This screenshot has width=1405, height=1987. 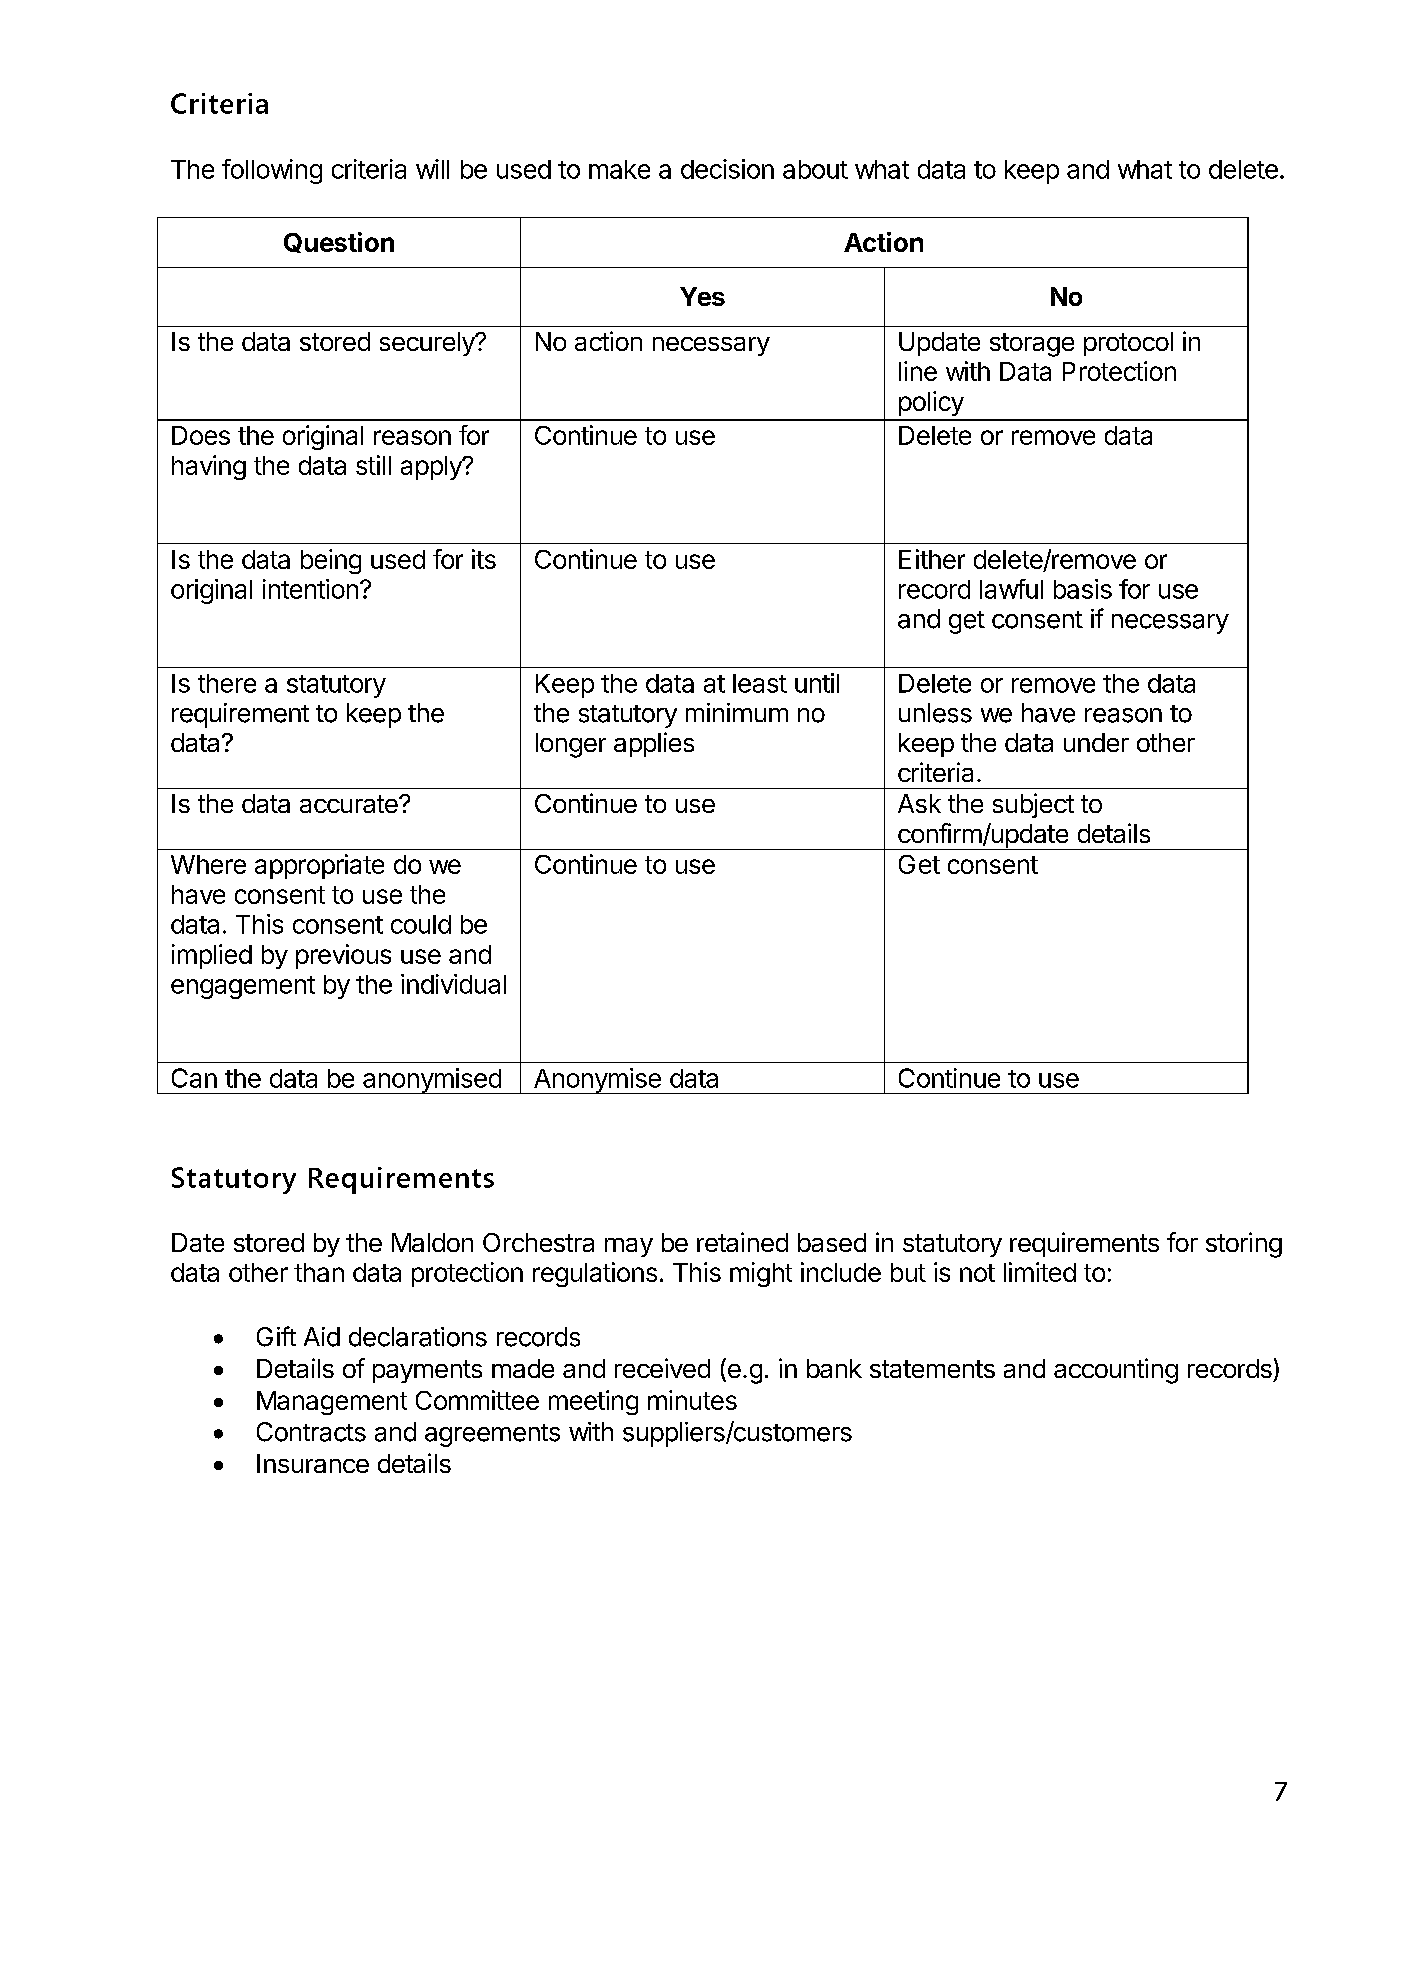 I want to click on engagement, so click(x=243, y=987).
